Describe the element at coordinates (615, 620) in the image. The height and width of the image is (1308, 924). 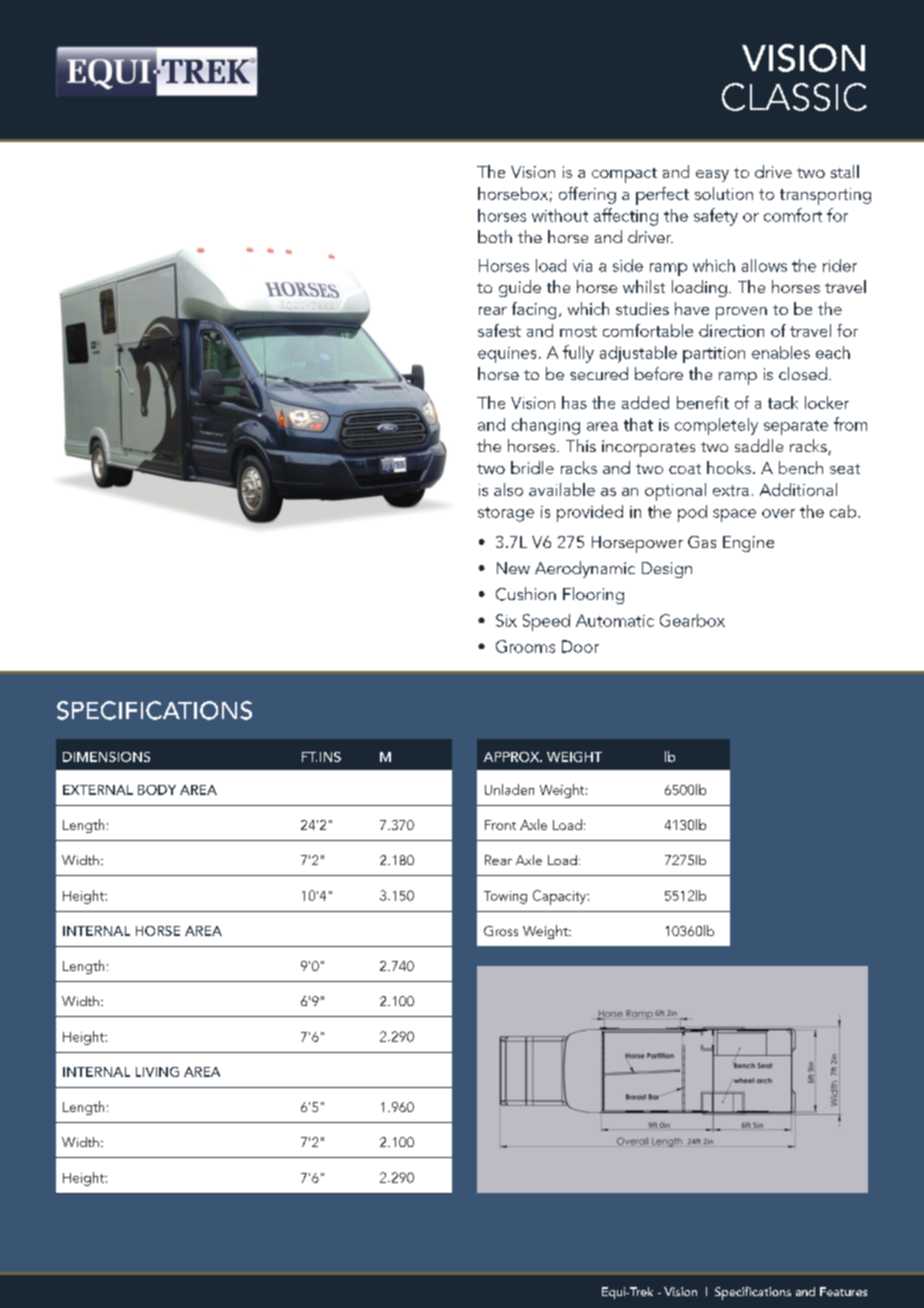
I see `Automatic` at that location.
